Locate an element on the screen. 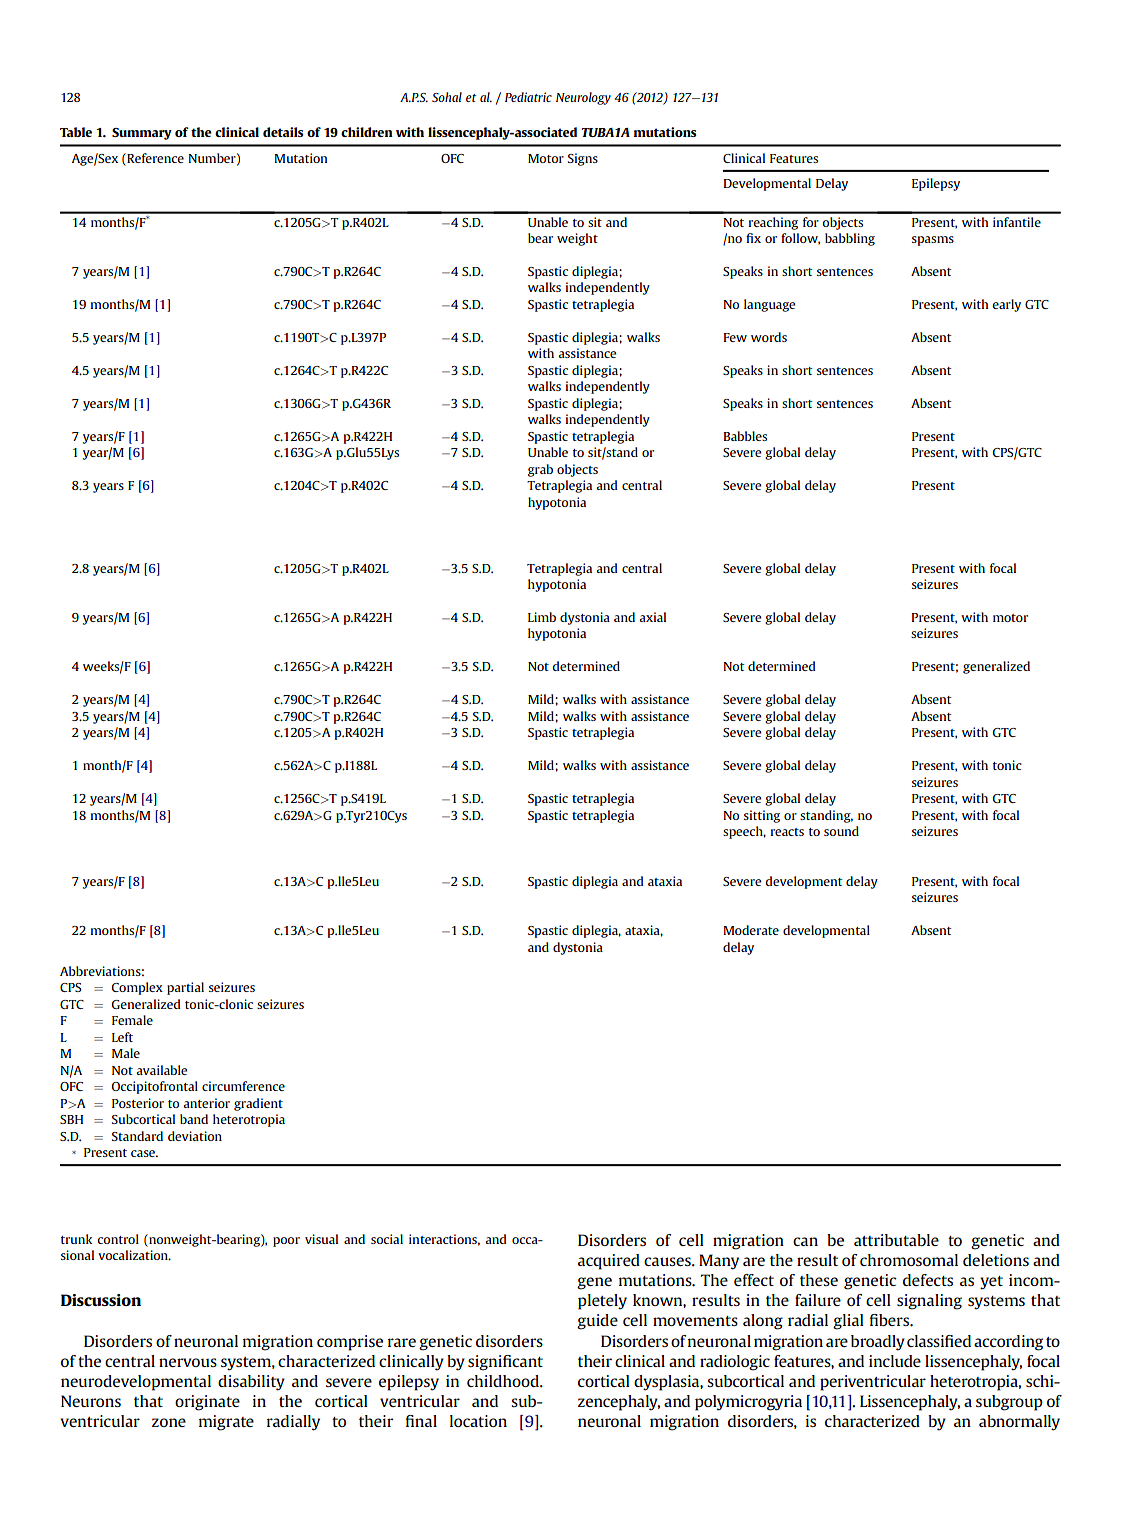 The width and height of the screenshot is (1142, 1523). partial is located at coordinates (185, 988).
